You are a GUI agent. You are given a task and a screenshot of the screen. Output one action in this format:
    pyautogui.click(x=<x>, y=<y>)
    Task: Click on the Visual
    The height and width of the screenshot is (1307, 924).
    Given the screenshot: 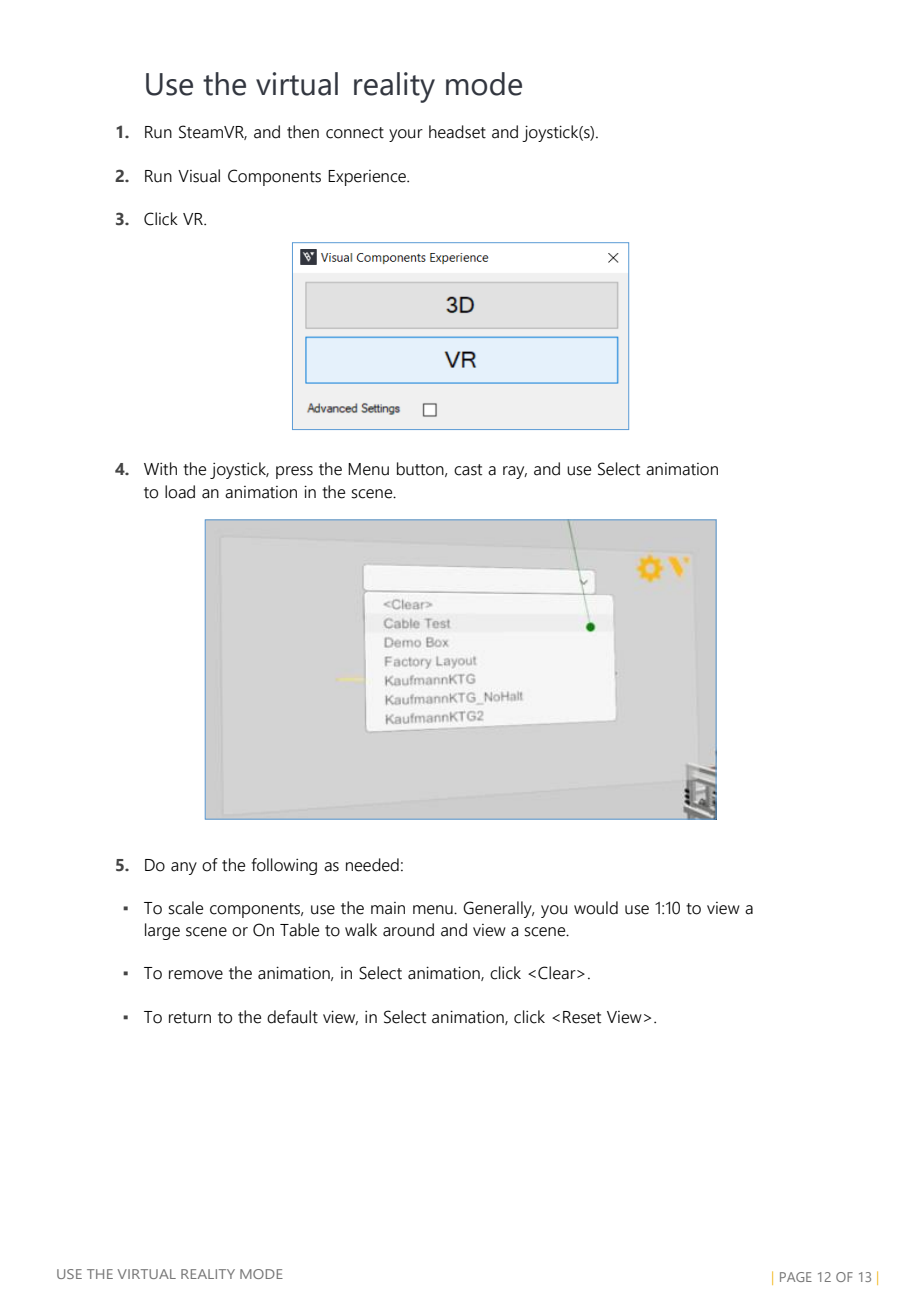 What is the action you would take?
    pyautogui.click(x=199, y=176)
